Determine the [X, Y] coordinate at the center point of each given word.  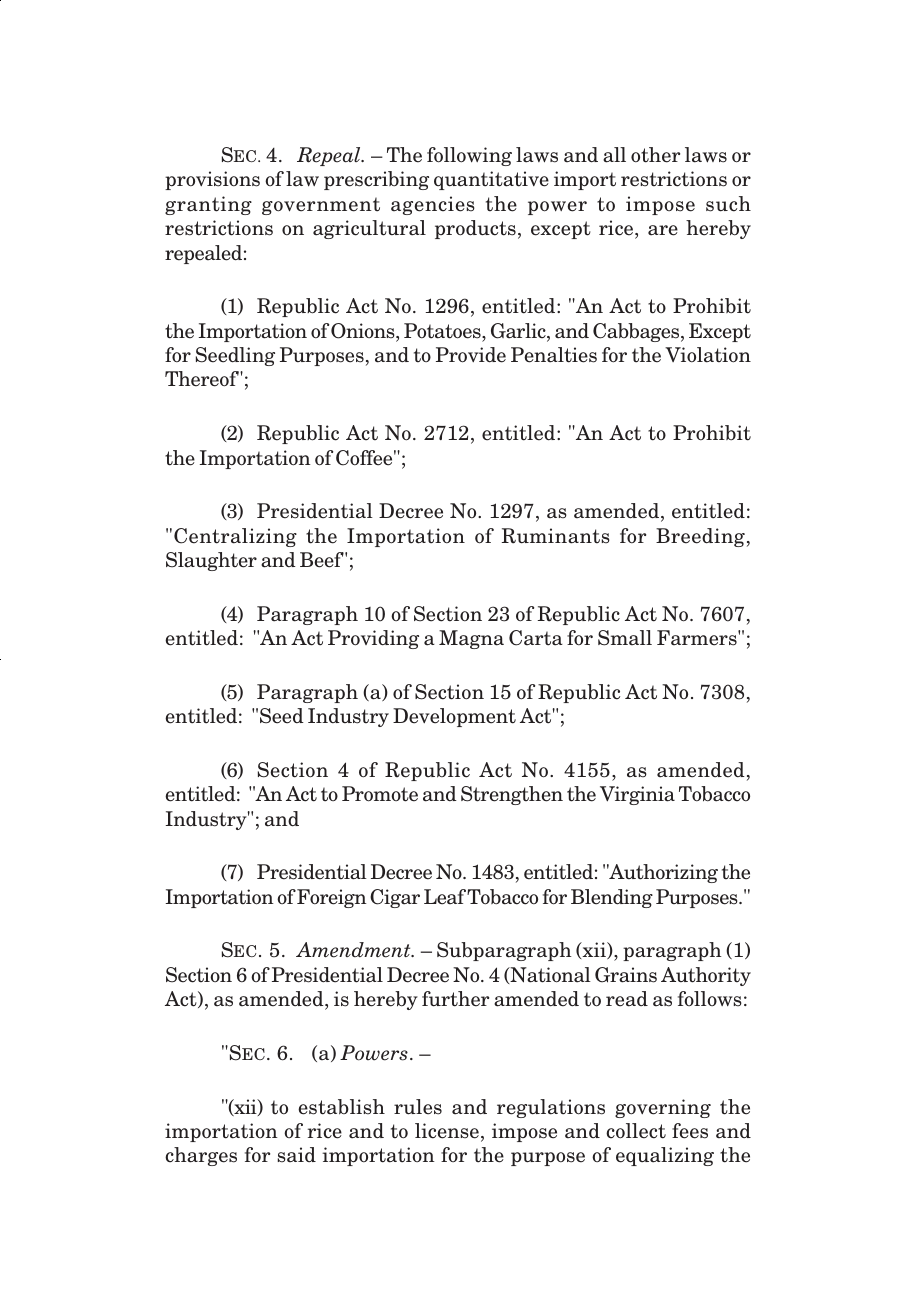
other [655, 155]
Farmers [698, 638]
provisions [212, 180]
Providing [373, 639]
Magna [471, 639]
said [297, 1154]
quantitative [491, 180]
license [447, 1131]
